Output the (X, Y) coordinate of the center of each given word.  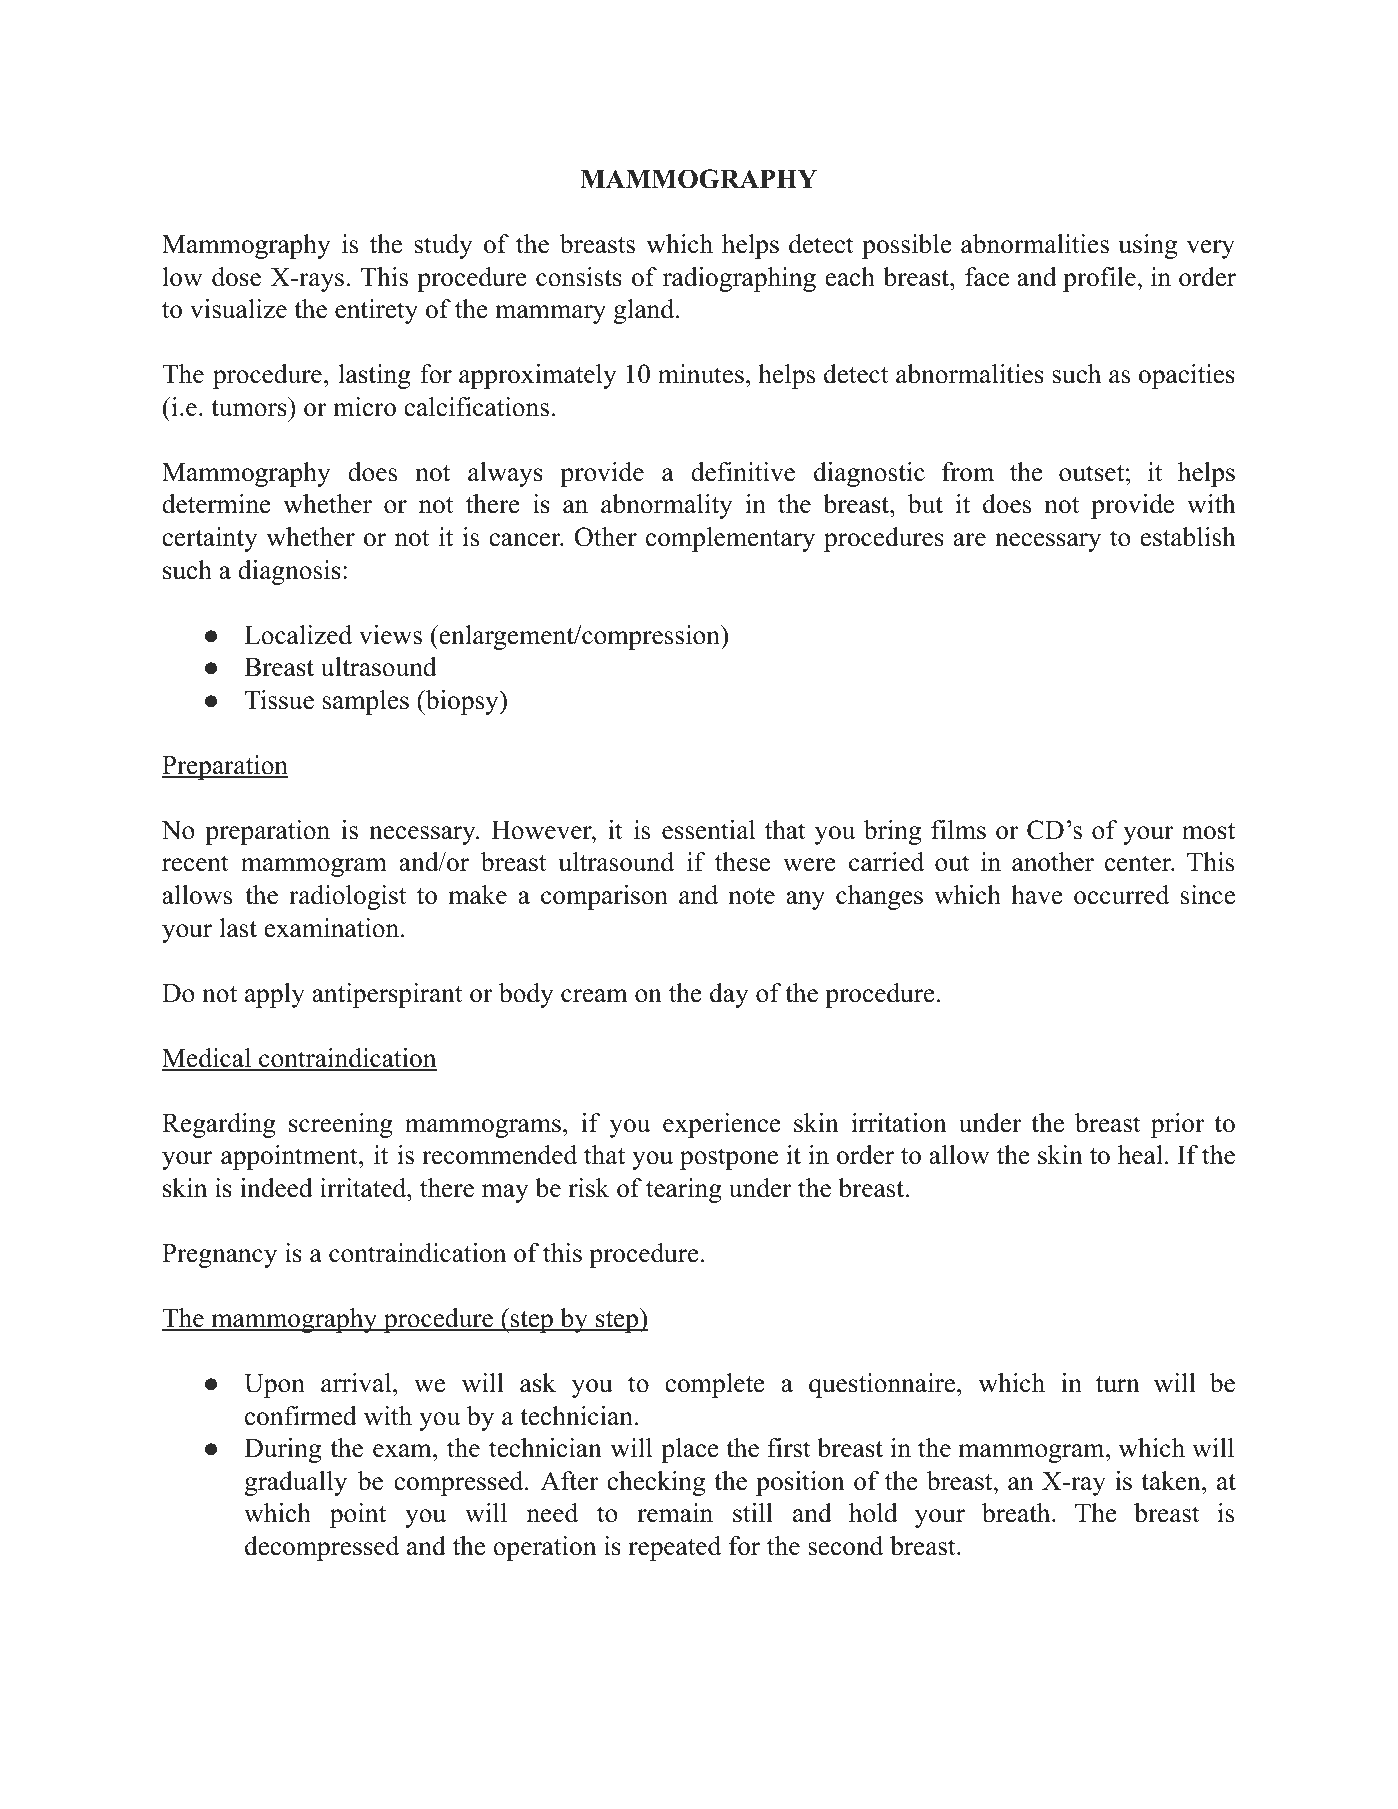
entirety (376, 311)
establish (1188, 537)
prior (1177, 1125)
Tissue (279, 700)
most (1208, 831)
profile (1099, 279)
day (729, 995)
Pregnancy (219, 1256)
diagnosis (289, 572)
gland (645, 311)
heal (1140, 1155)
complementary (730, 539)
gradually (296, 1483)
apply (275, 995)
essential (708, 830)
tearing (684, 1190)
